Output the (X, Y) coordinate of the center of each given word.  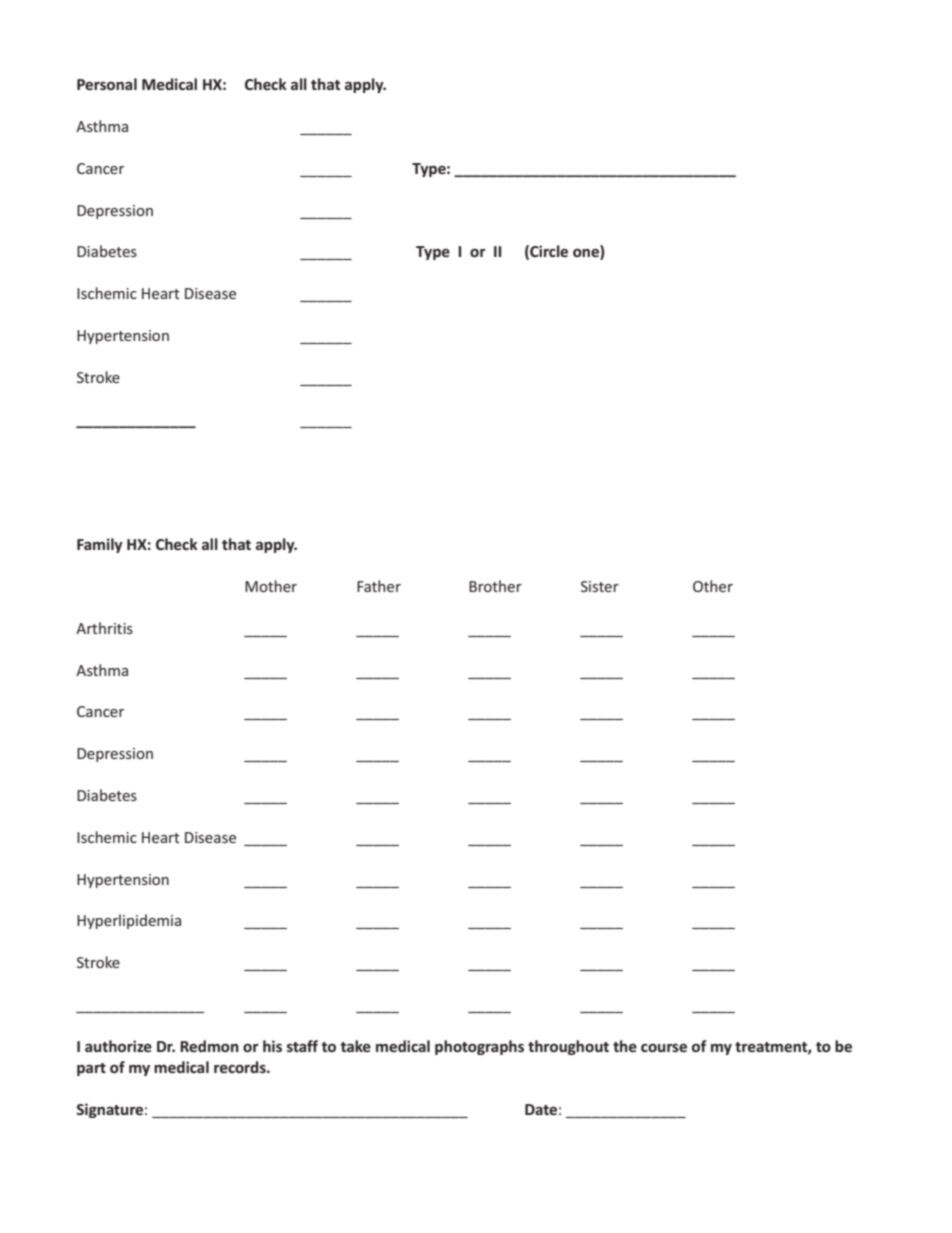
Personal (107, 84)
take (355, 1046)
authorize (118, 1046)
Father (379, 586)
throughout (568, 1047)
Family (100, 545)
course (664, 1047)
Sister (600, 586)
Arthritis (104, 628)
